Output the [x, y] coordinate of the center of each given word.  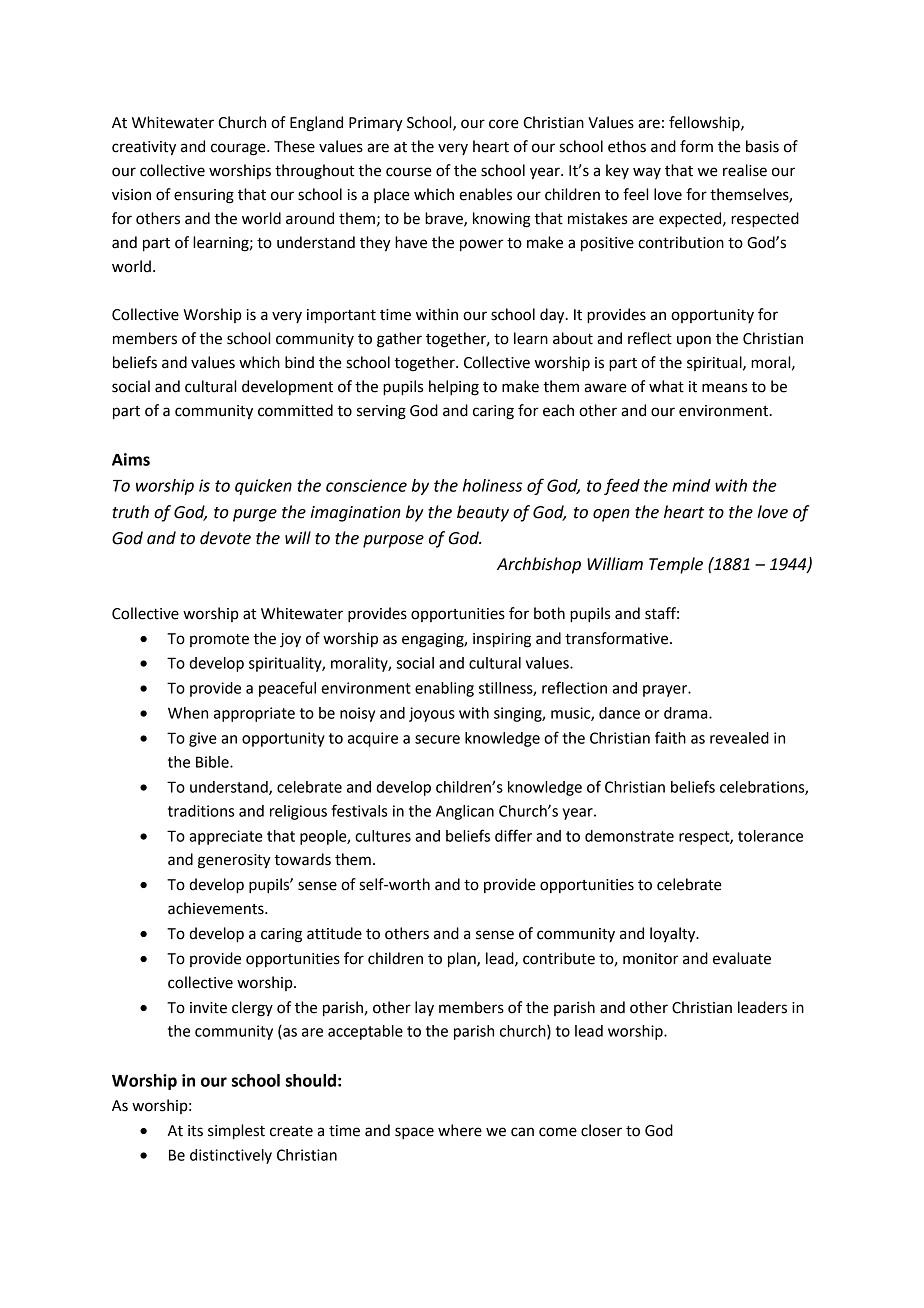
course [409, 172]
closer [601, 1130]
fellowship [705, 124]
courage [239, 149]
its [195, 1131]
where [460, 1130]
